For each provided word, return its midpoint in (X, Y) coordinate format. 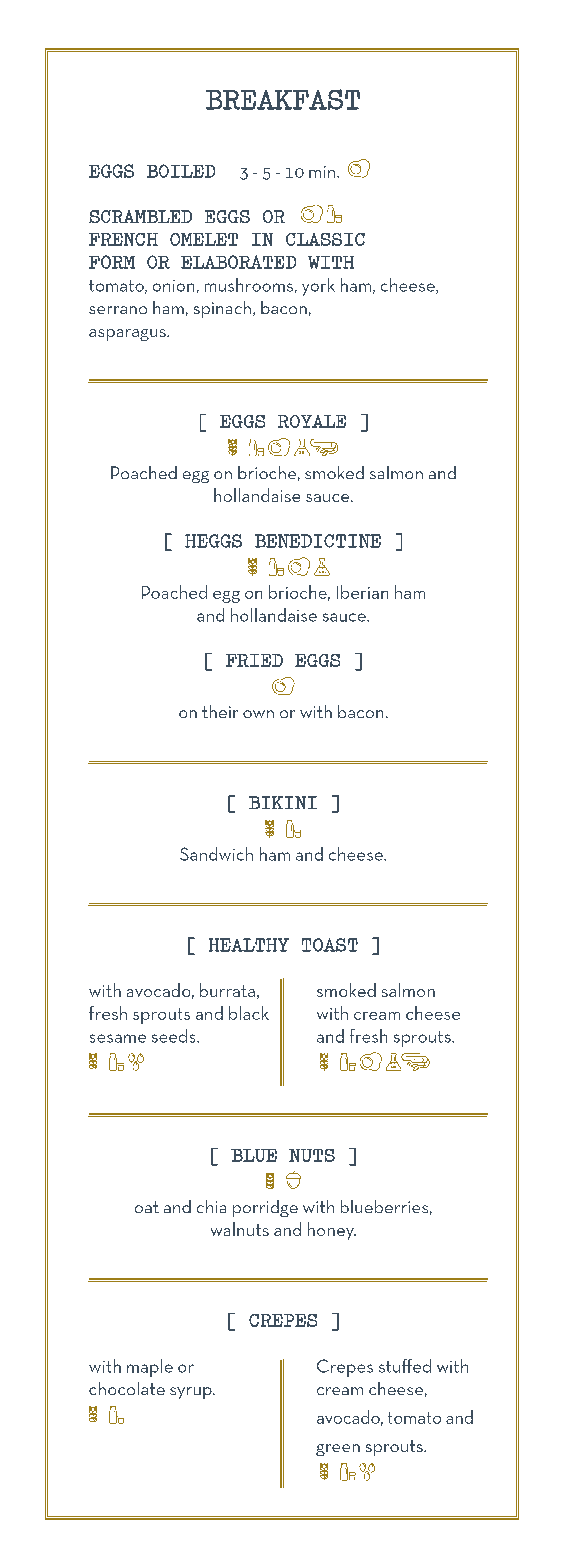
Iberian (362, 592)
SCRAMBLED (140, 216)
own (258, 714)
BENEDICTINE (318, 541)
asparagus (128, 335)
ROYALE (312, 421)
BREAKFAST (283, 99)
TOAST (330, 945)
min (323, 172)
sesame (118, 1038)
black (249, 1013)
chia (211, 1206)
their (220, 711)
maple (150, 1368)
